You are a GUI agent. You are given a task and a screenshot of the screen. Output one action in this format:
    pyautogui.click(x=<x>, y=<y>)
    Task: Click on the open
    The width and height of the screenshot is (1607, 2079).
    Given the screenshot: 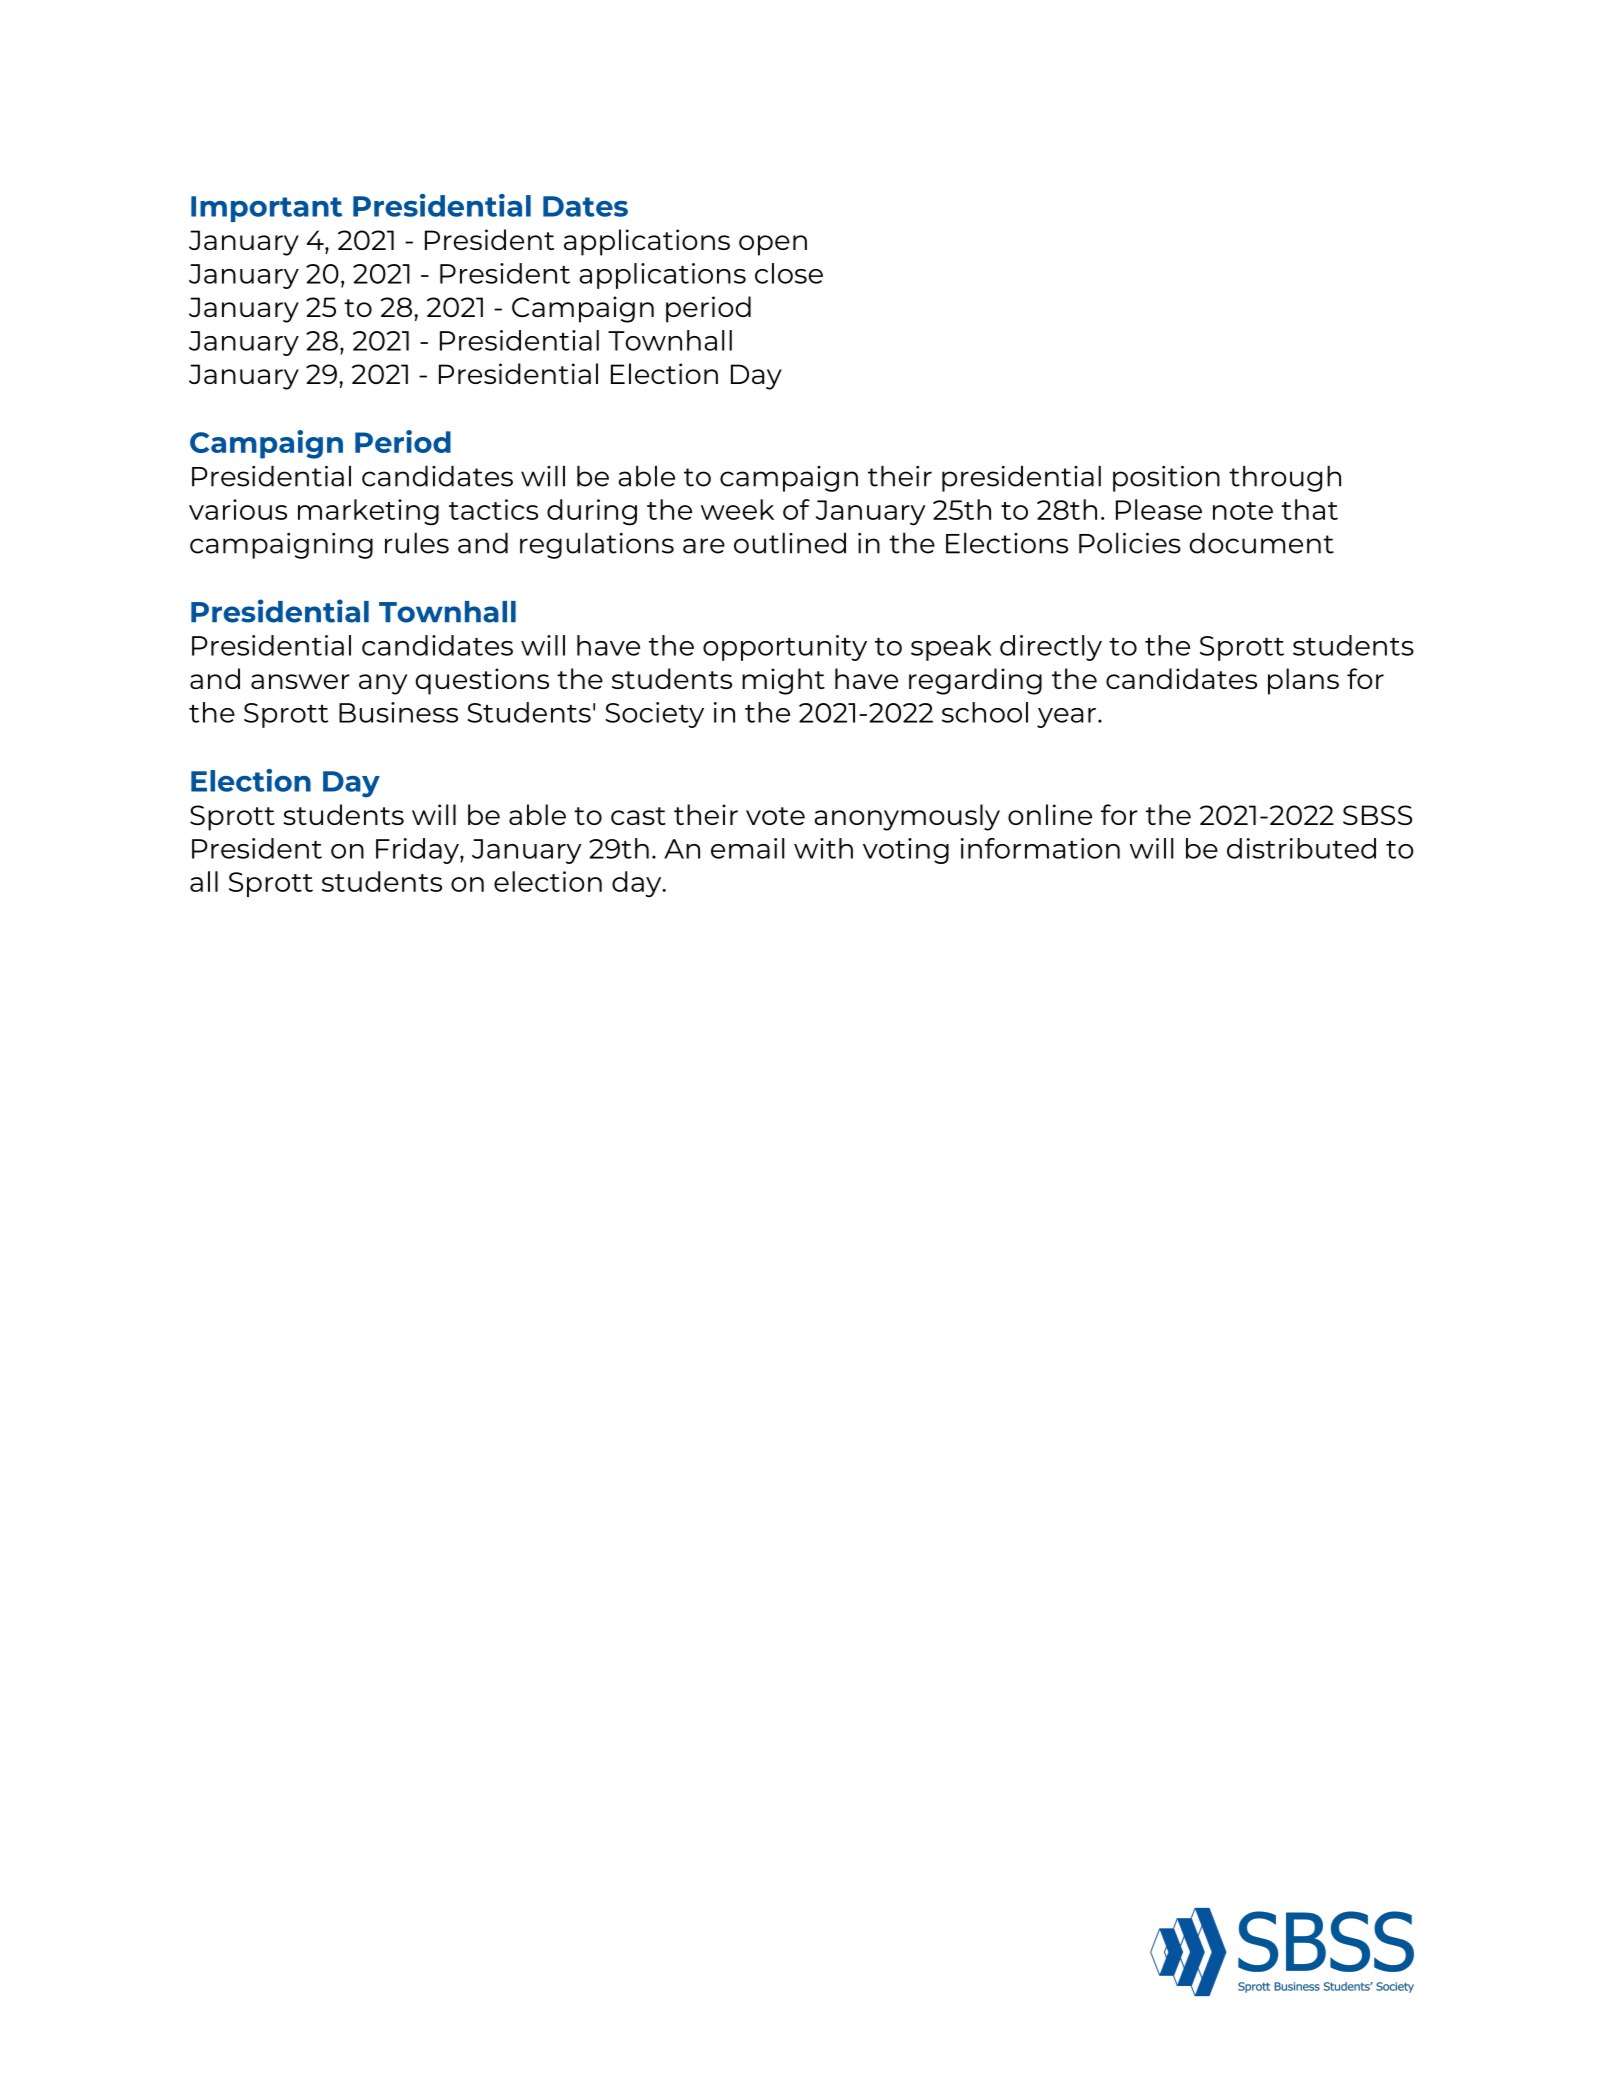 What is the action you would take?
    pyautogui.click(x=773, y=245)
